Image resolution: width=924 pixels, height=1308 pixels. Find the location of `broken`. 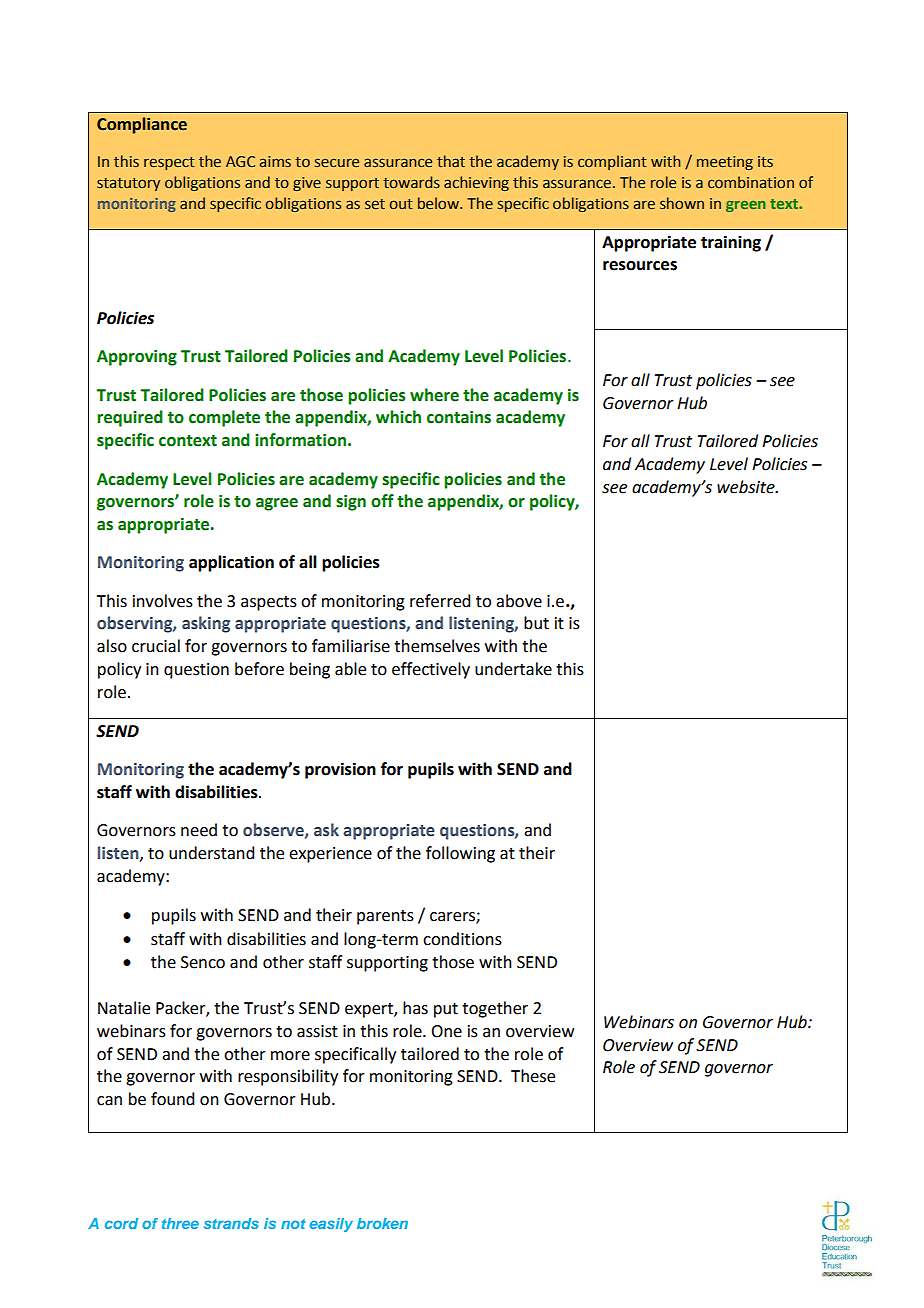

broken is located at coordinates (382, 1223).
